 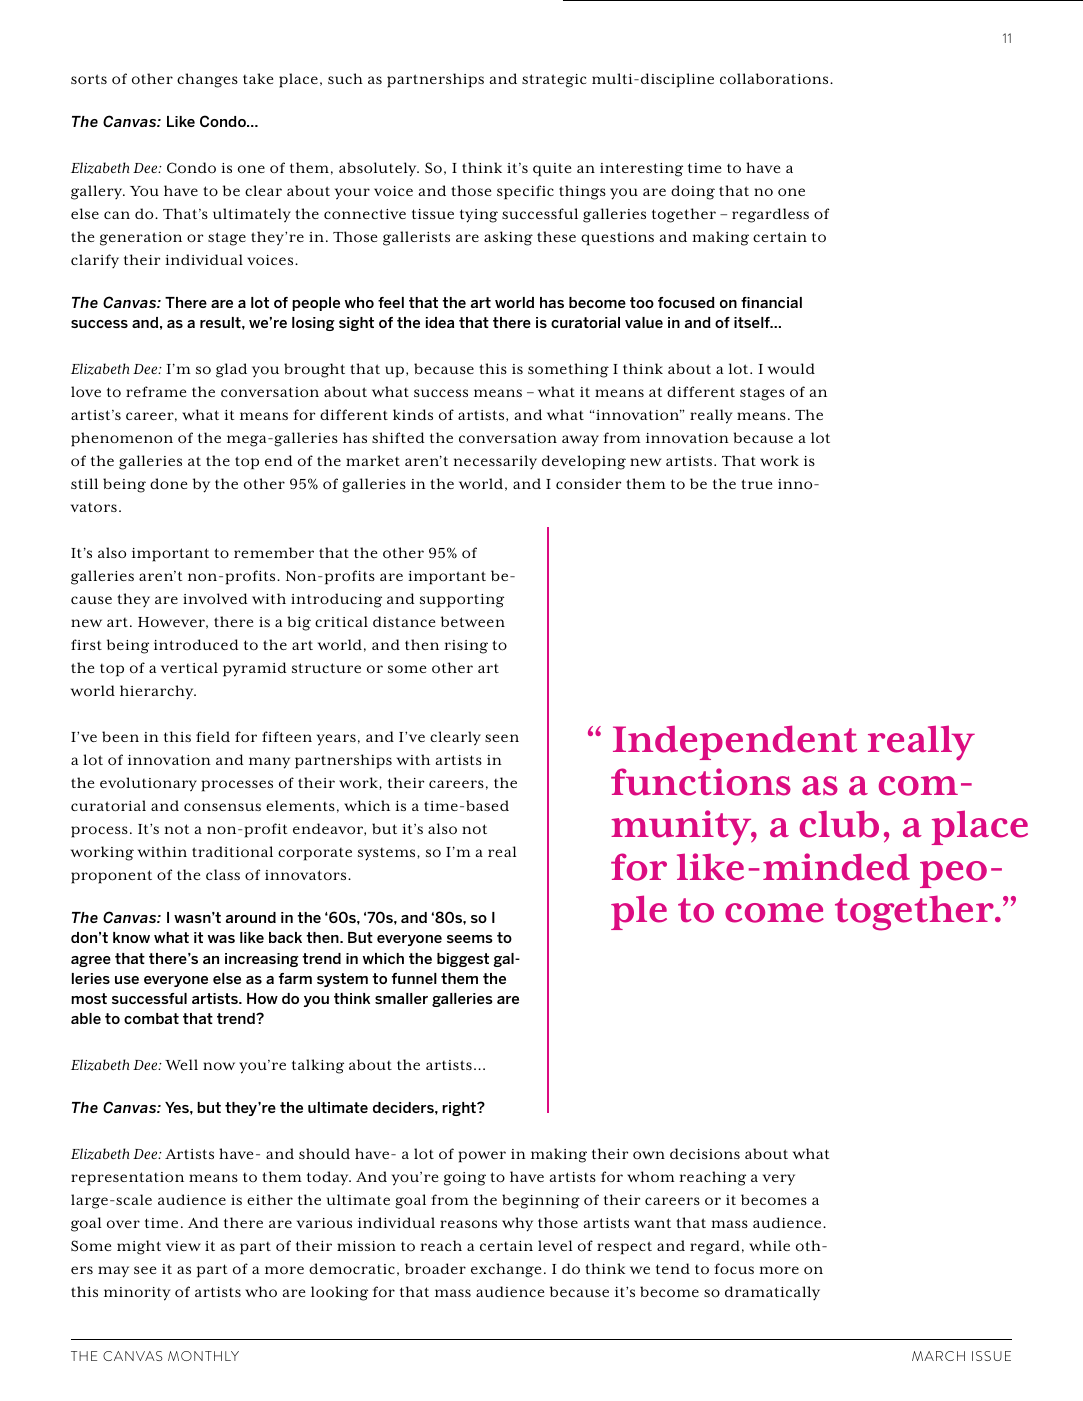 I want to click on would, so click(x=791, y=368).
